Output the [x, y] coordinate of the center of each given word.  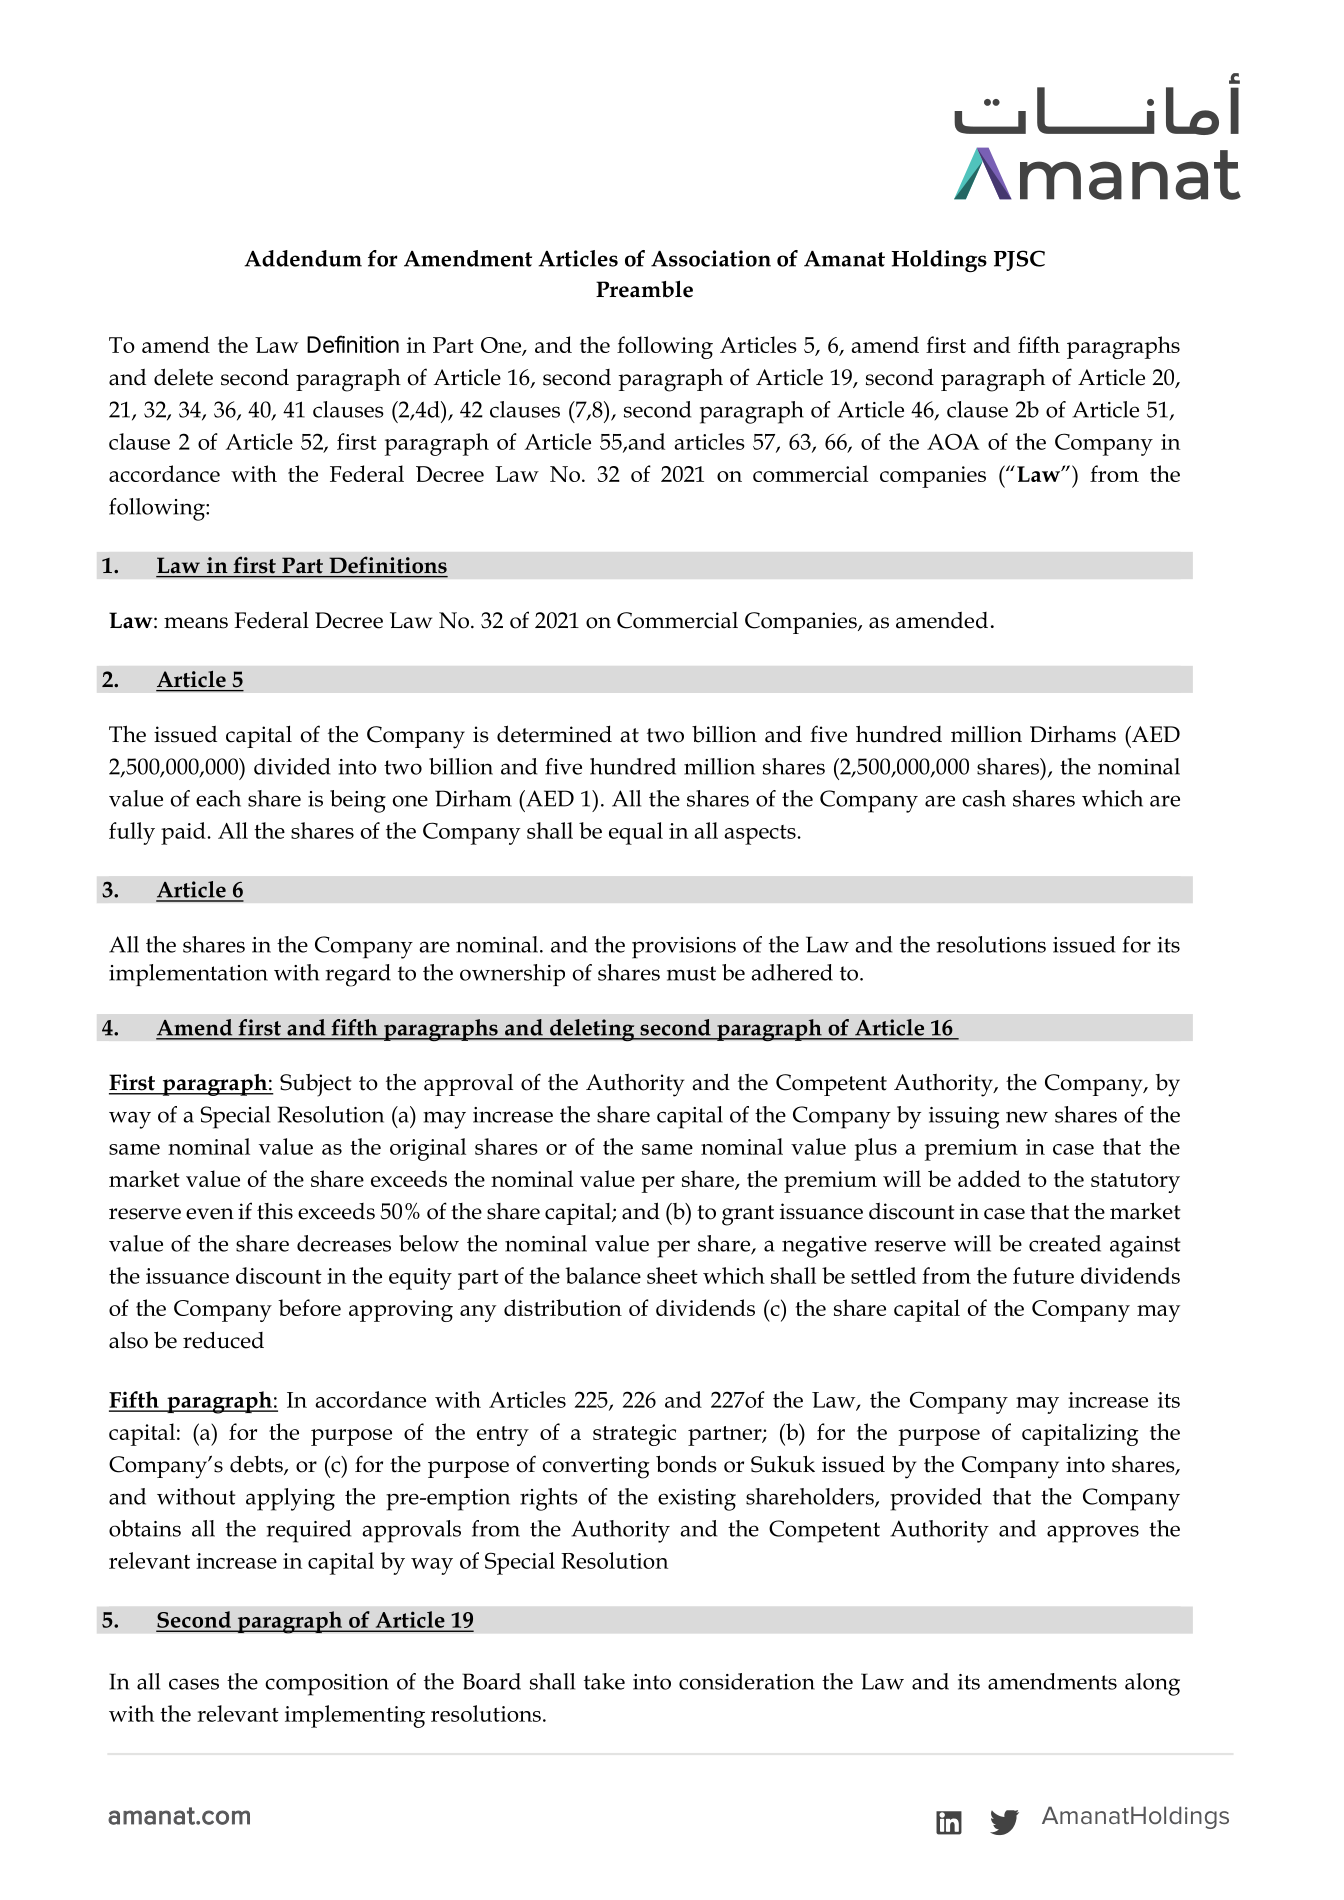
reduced [223, 1340]
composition [327, 1685]
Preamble [644, 289]
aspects [760, 835]
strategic [634, 1435]
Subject [316, 1085]
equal [636, 833]
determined [554, 734]
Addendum [303, 258]
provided [936, 1499]
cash [984, 798]
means [196, 623]
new [1027, 1117]
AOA [953, 441]
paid [183, 833]
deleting [592, 1030]
